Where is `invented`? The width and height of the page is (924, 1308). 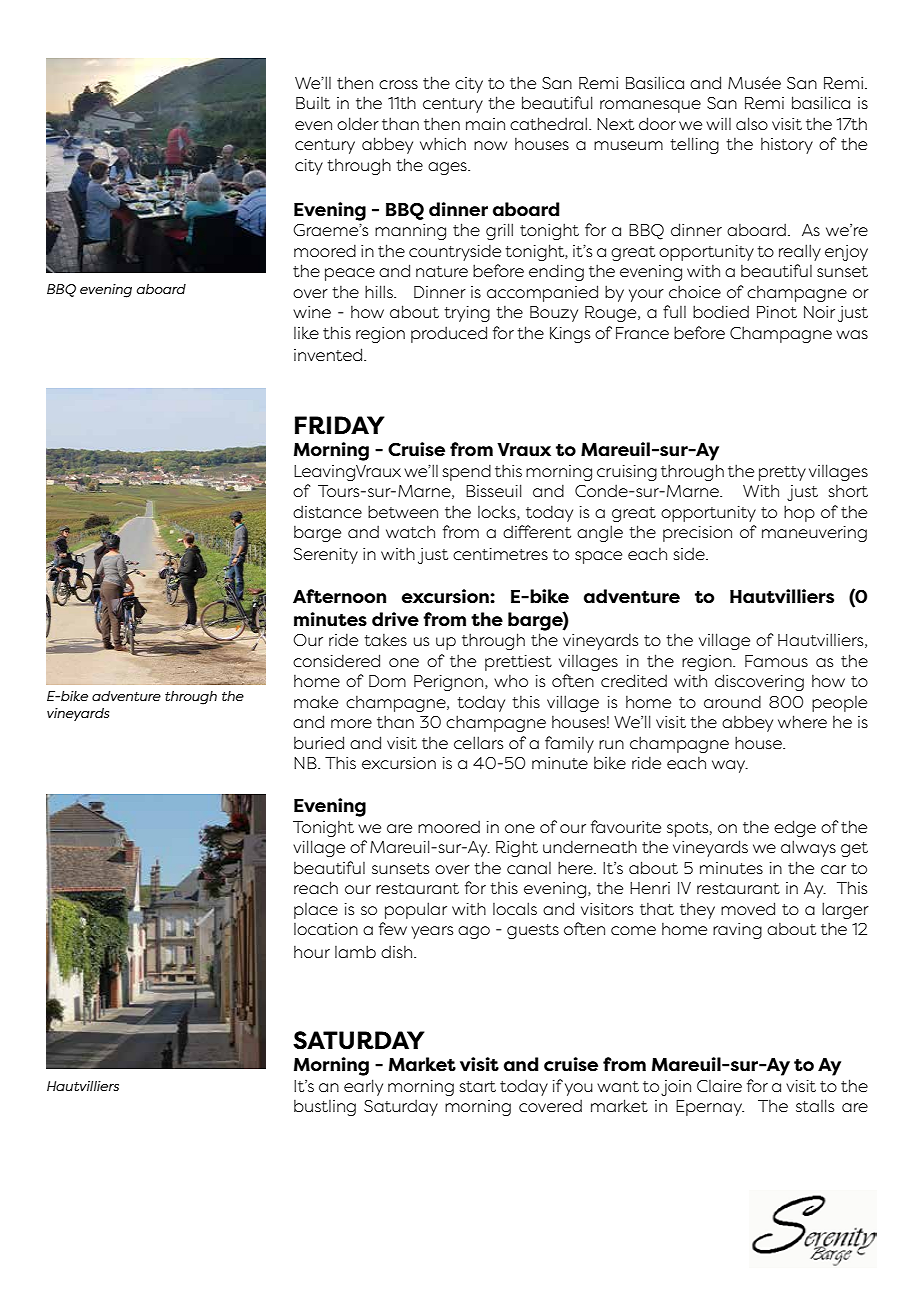
invented is located at coordinates (329, 354).
